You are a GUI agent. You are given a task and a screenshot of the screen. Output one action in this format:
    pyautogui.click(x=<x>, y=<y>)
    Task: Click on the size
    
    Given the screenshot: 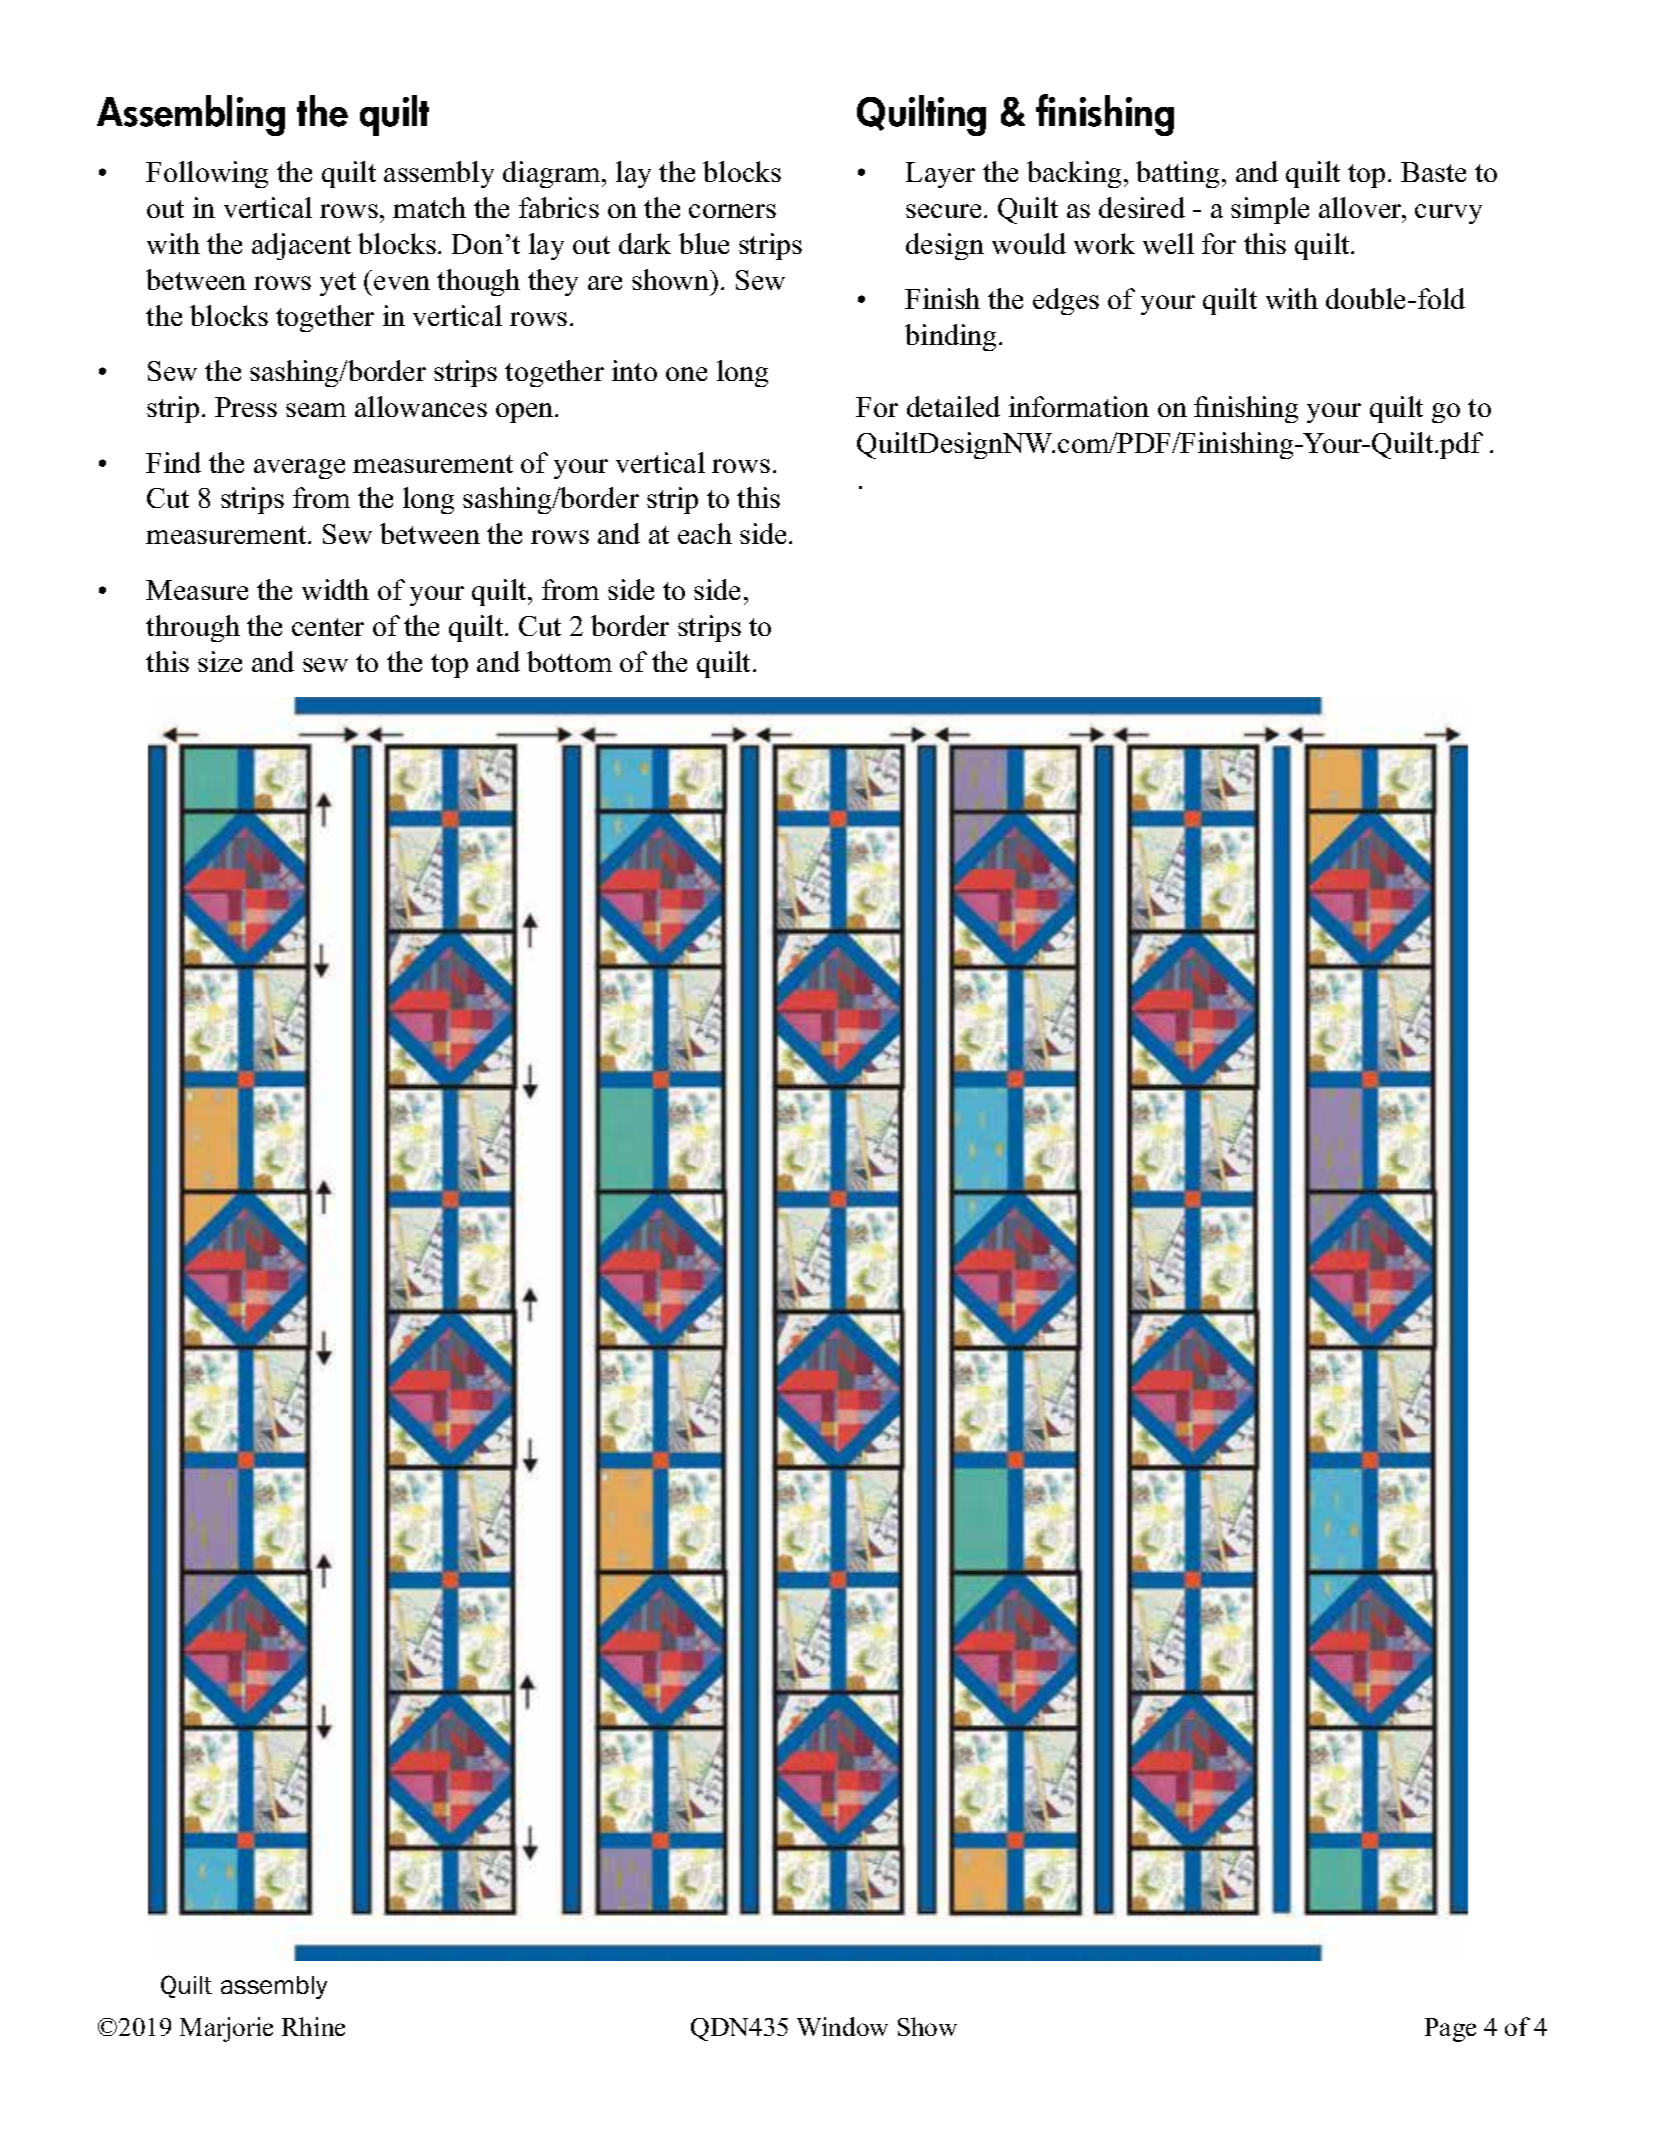 What is the action you would take?
    pyautogui.click(x=220, y=661)
